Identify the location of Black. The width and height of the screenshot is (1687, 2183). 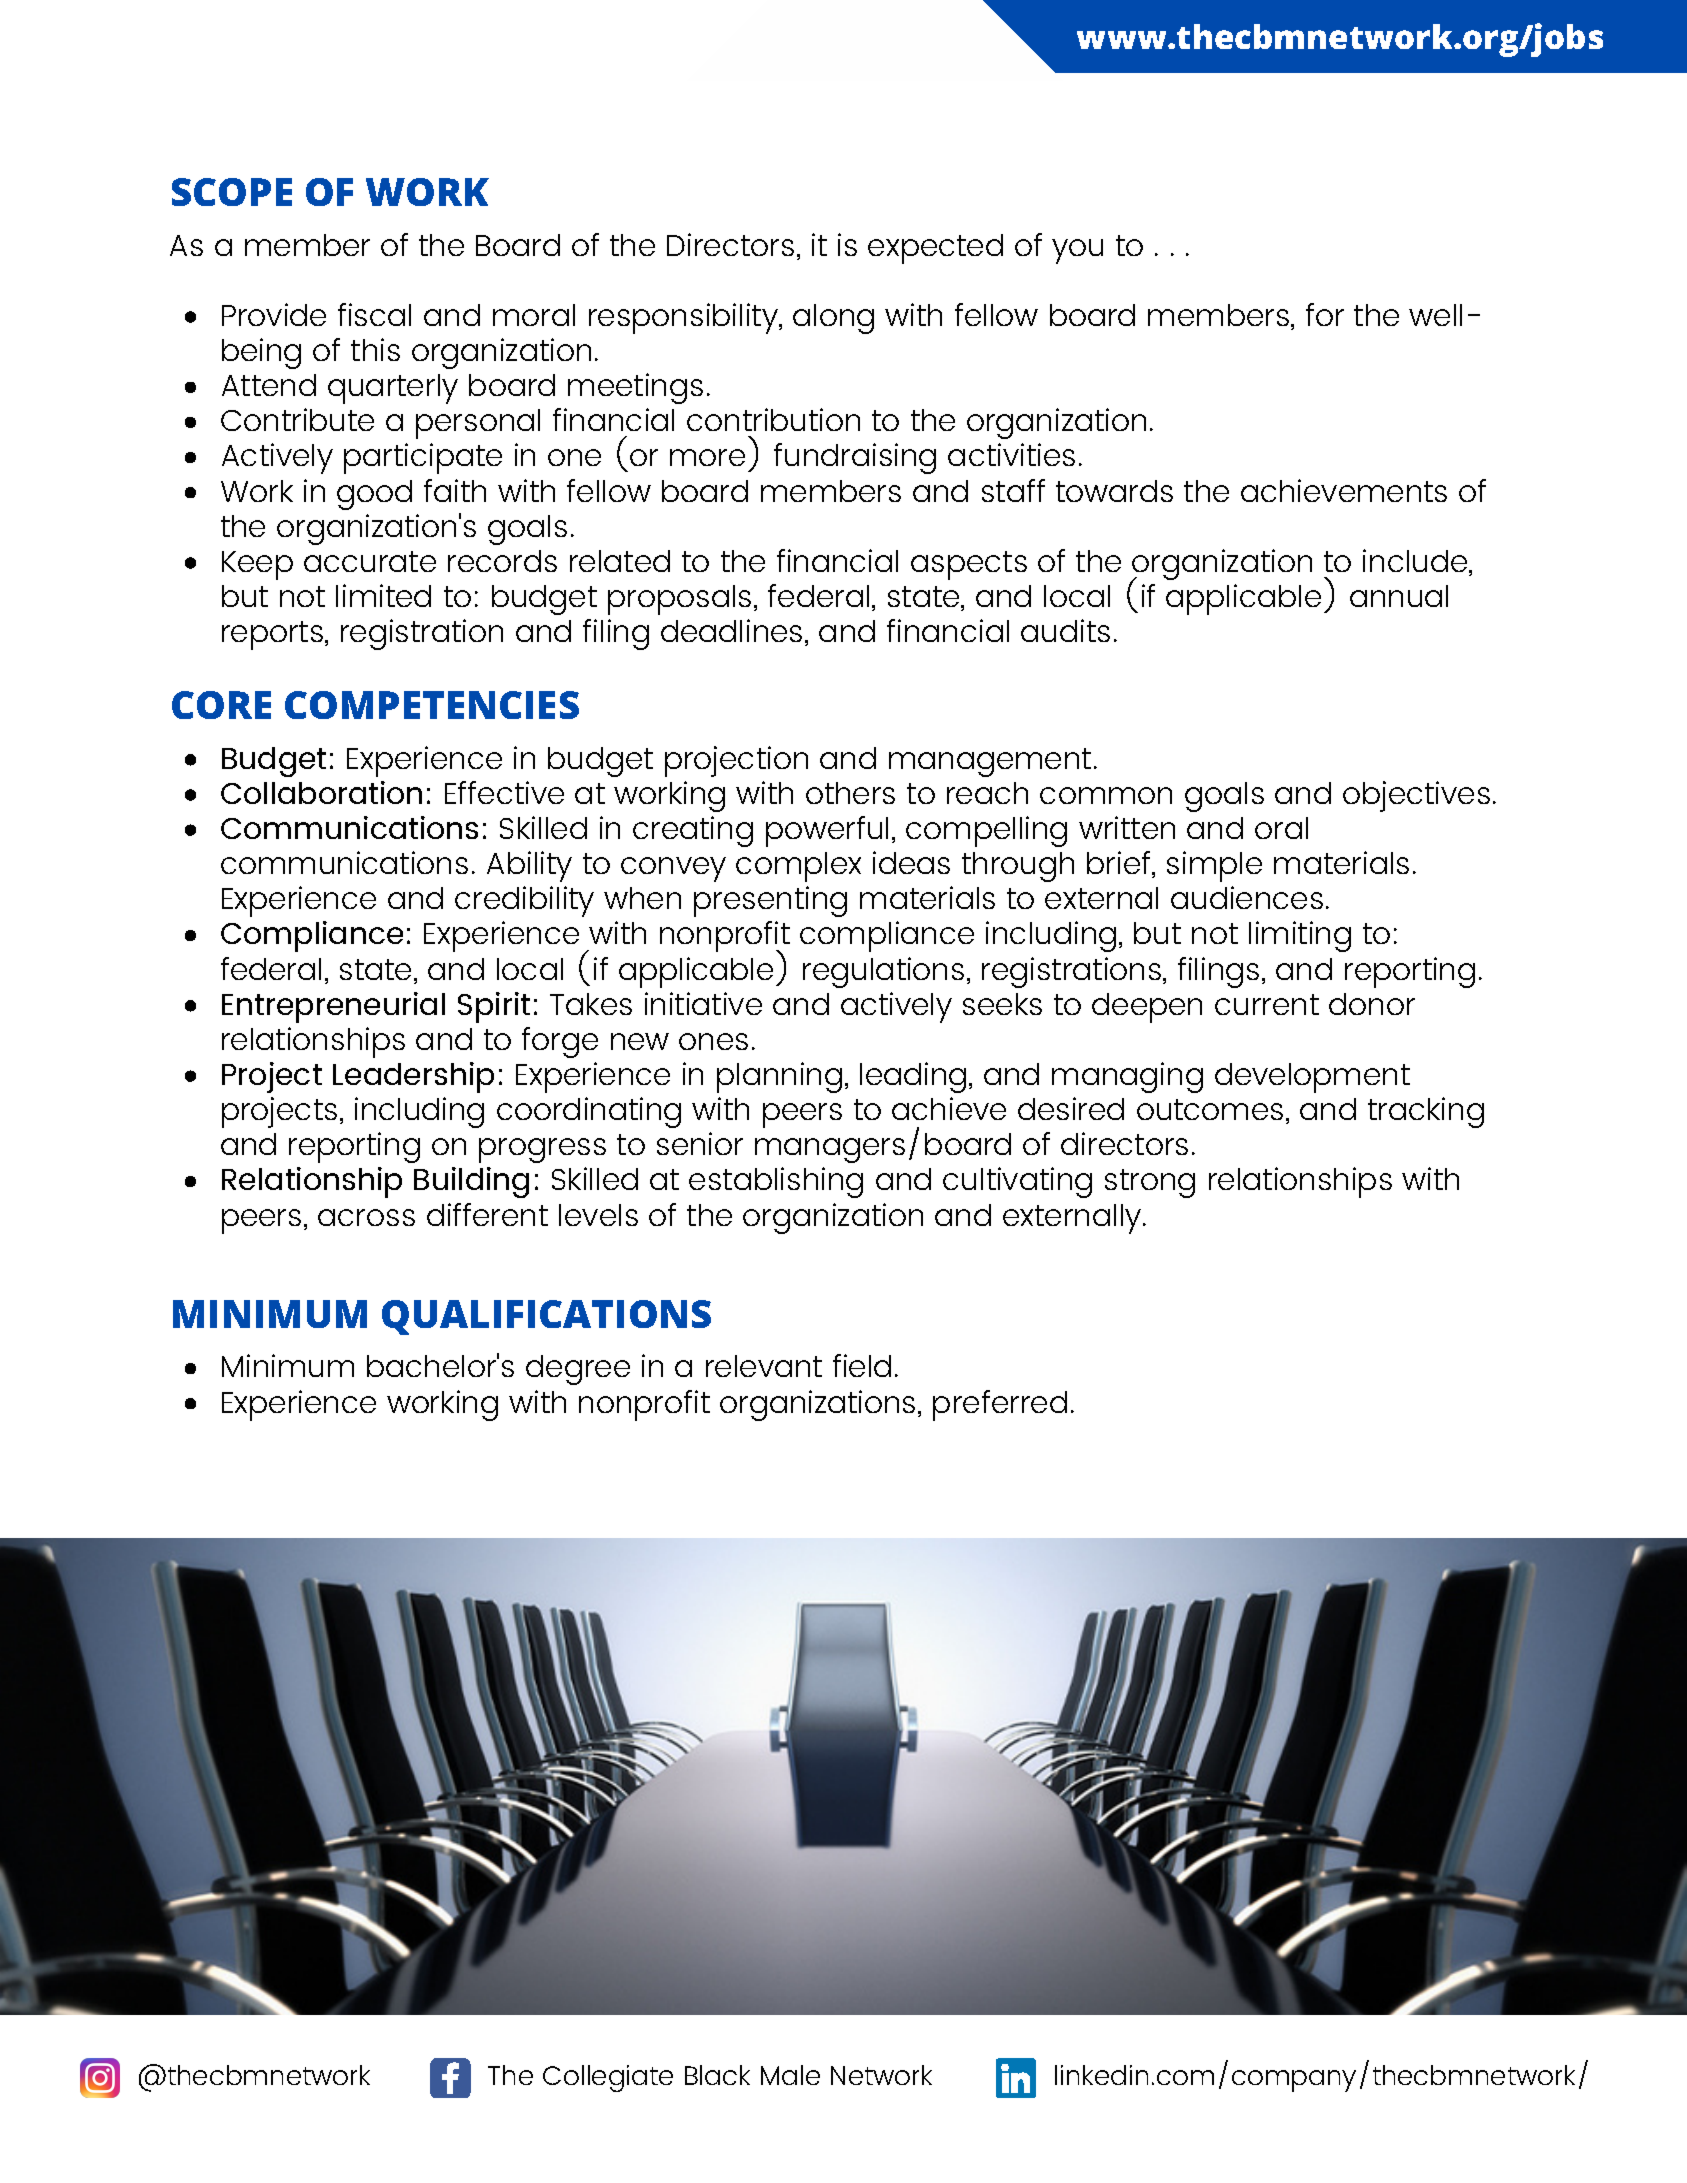
(717, 2075).
